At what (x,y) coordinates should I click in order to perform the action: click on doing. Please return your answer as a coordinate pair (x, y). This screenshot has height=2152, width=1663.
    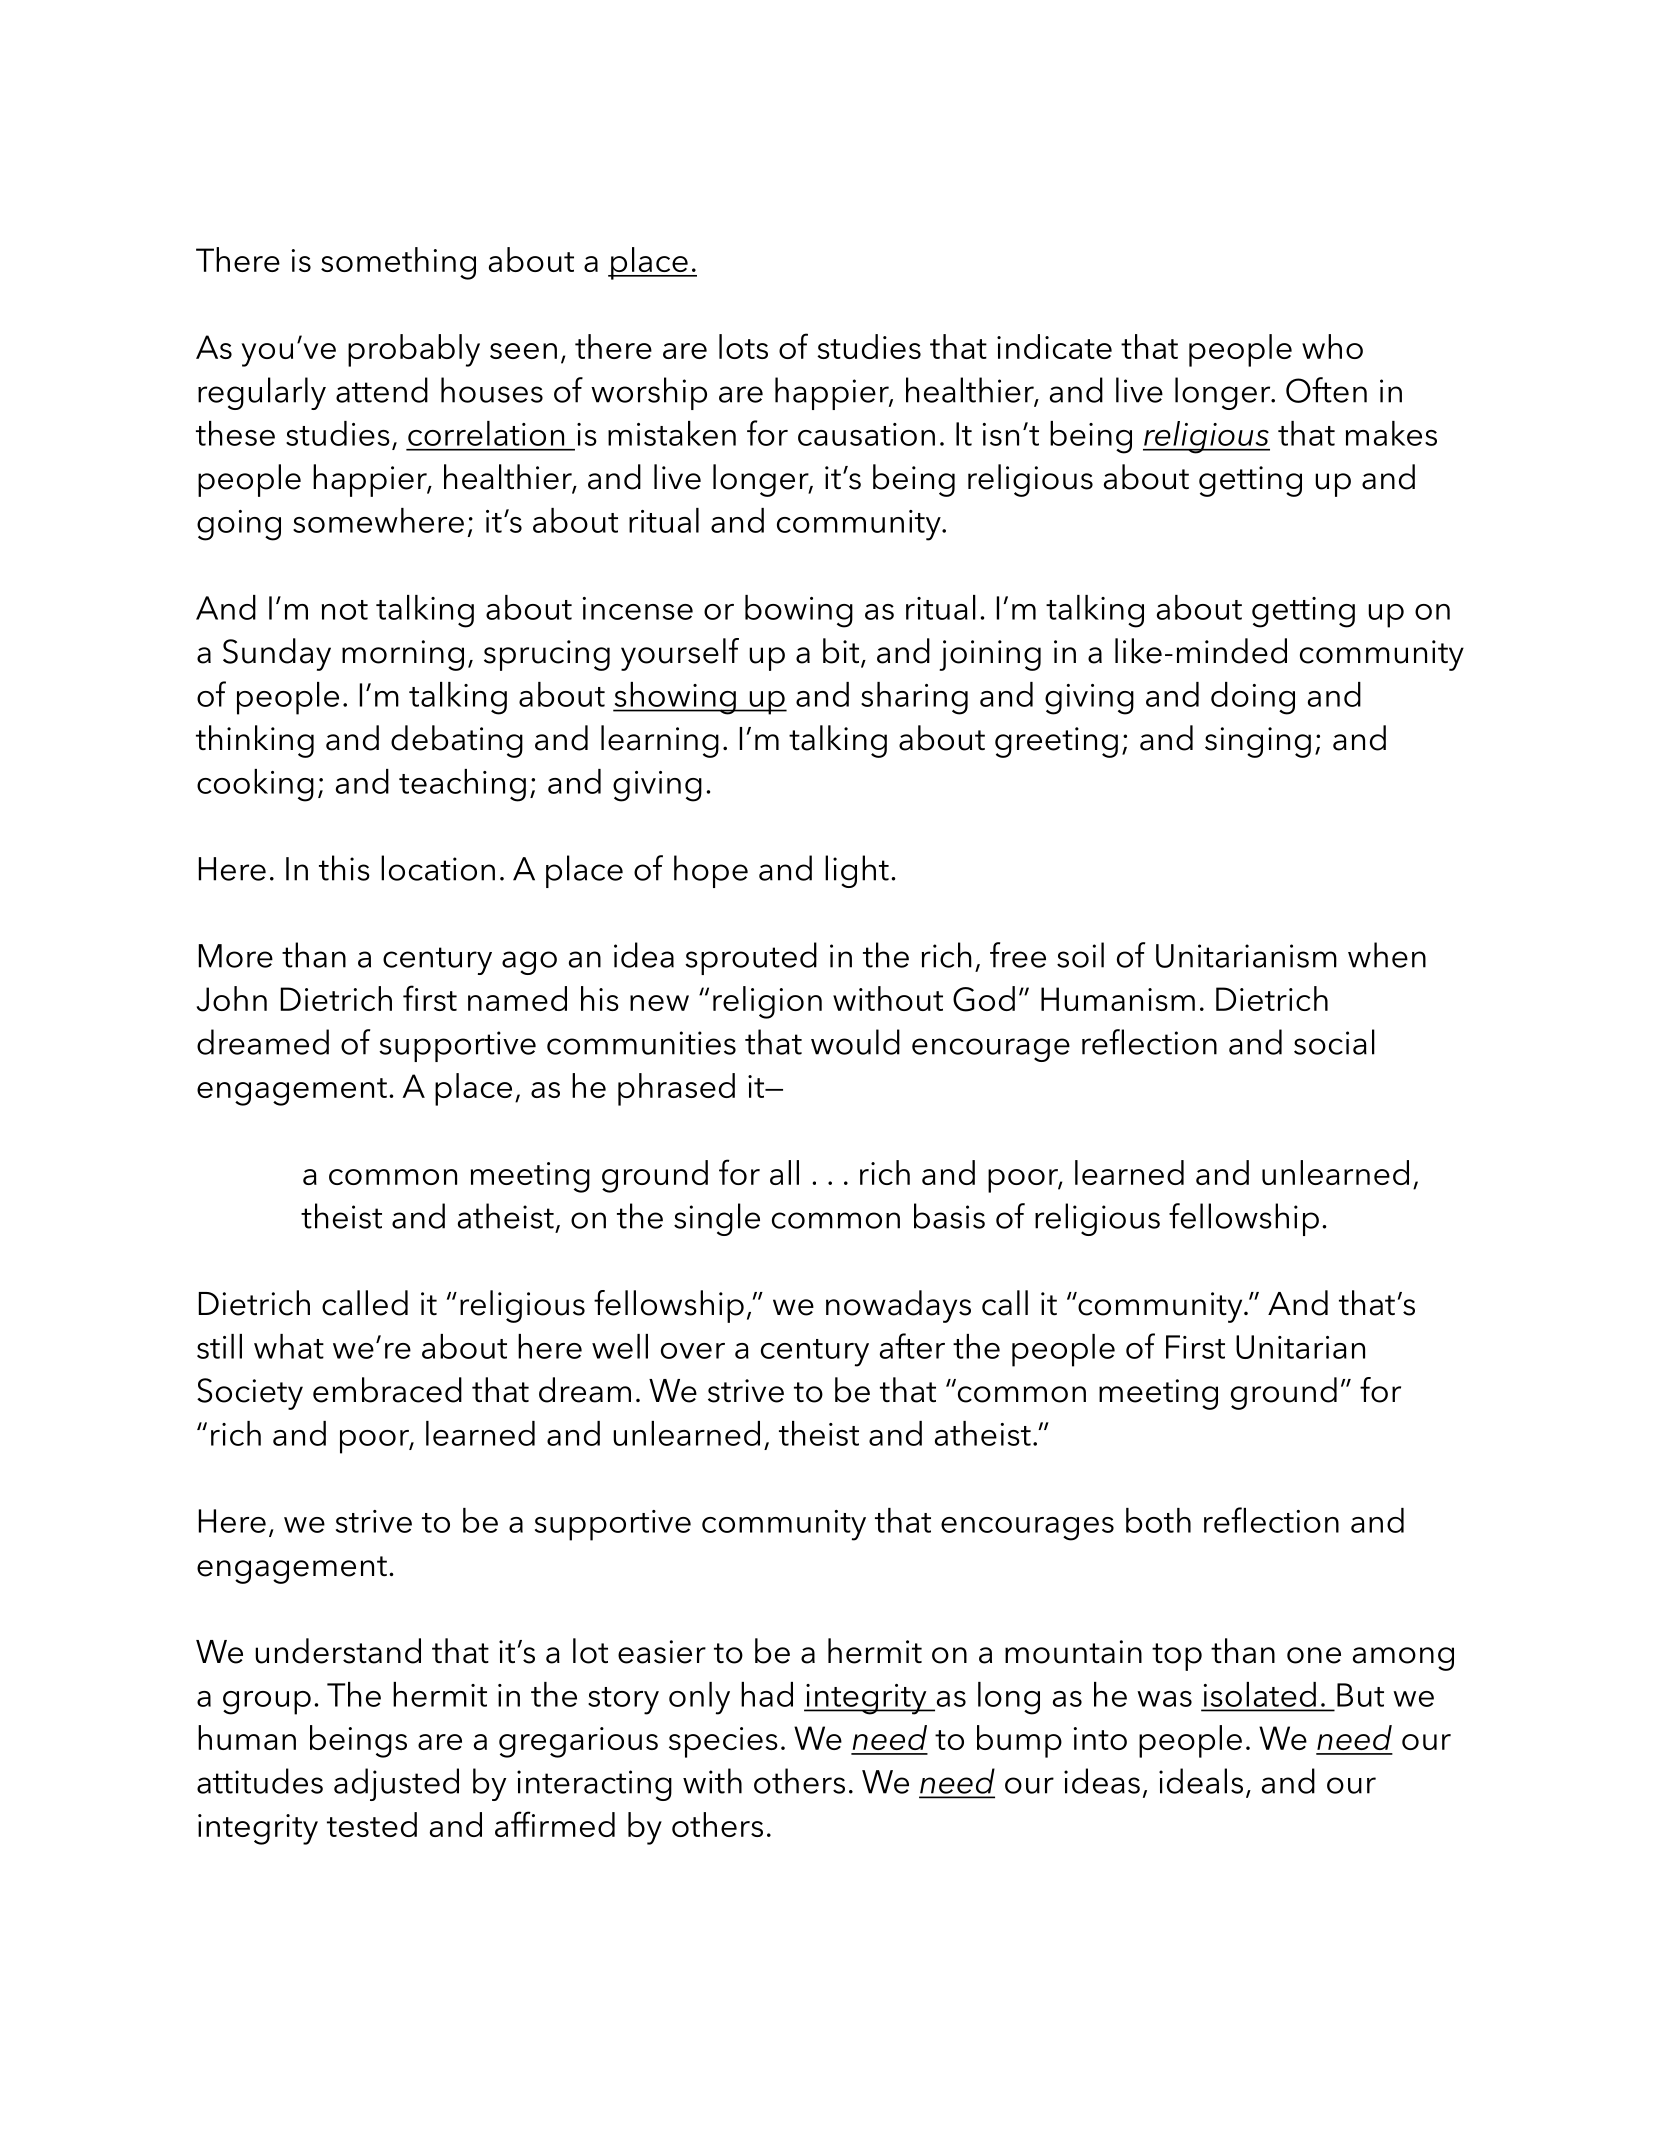
    Looking at the image, I should click on (1253, 698).
